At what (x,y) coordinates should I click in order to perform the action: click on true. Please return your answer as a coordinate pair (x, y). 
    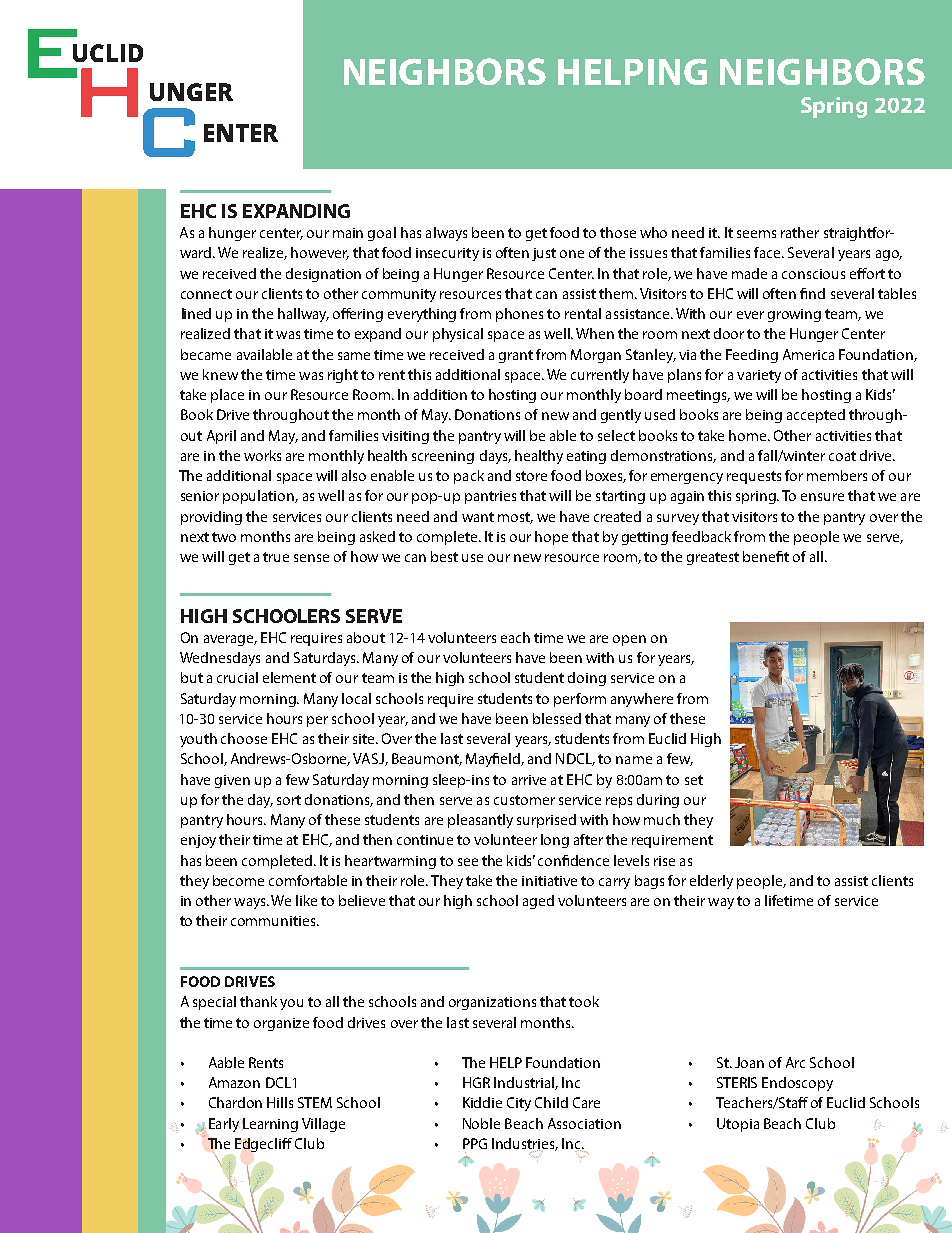
    Looking at the image, I should click on (276, 557).
